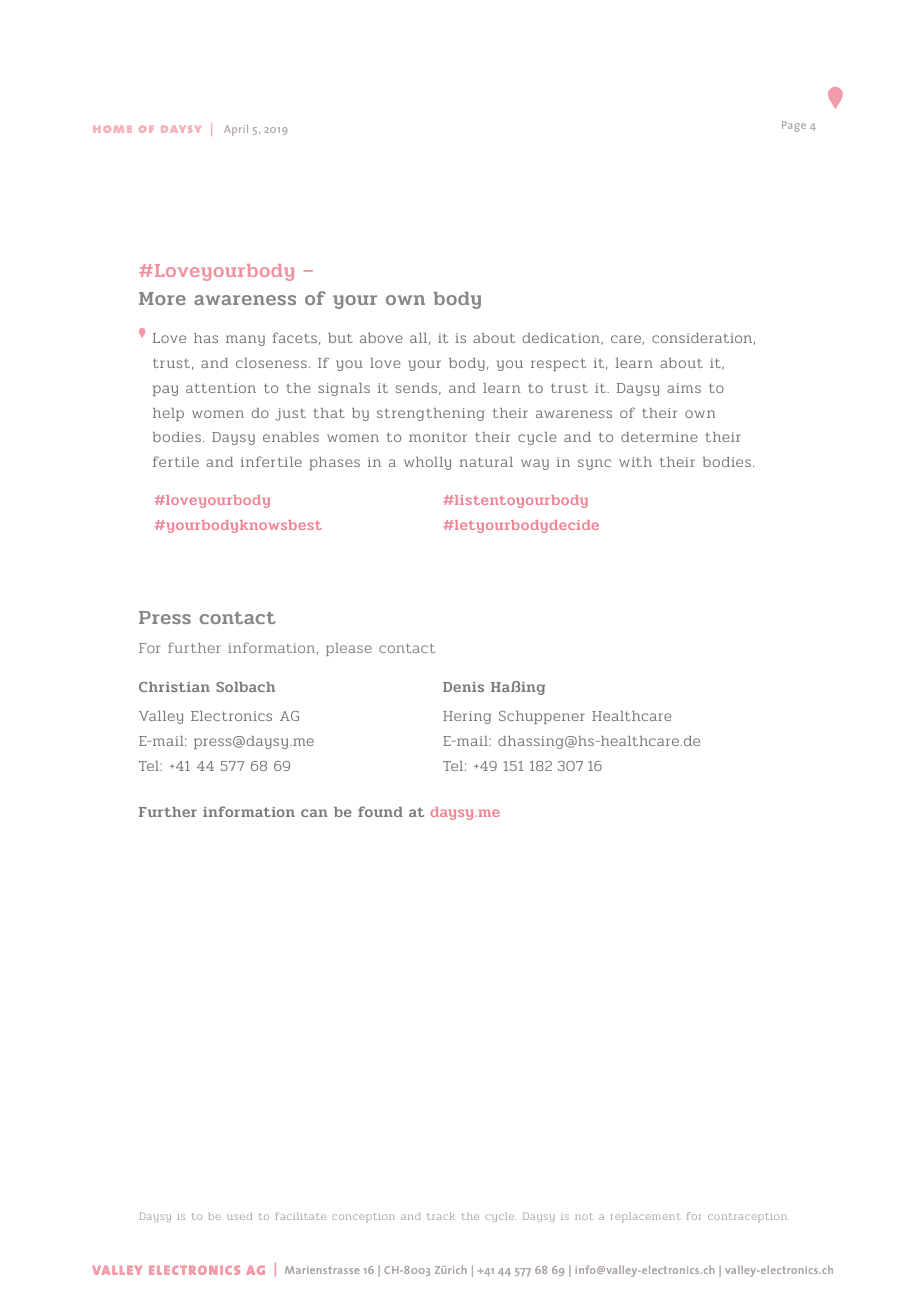 This screenshot has height=1308, width=924. Describe the element at coordinates (441, 1216) in the screenshot. I see `track` at that location.
